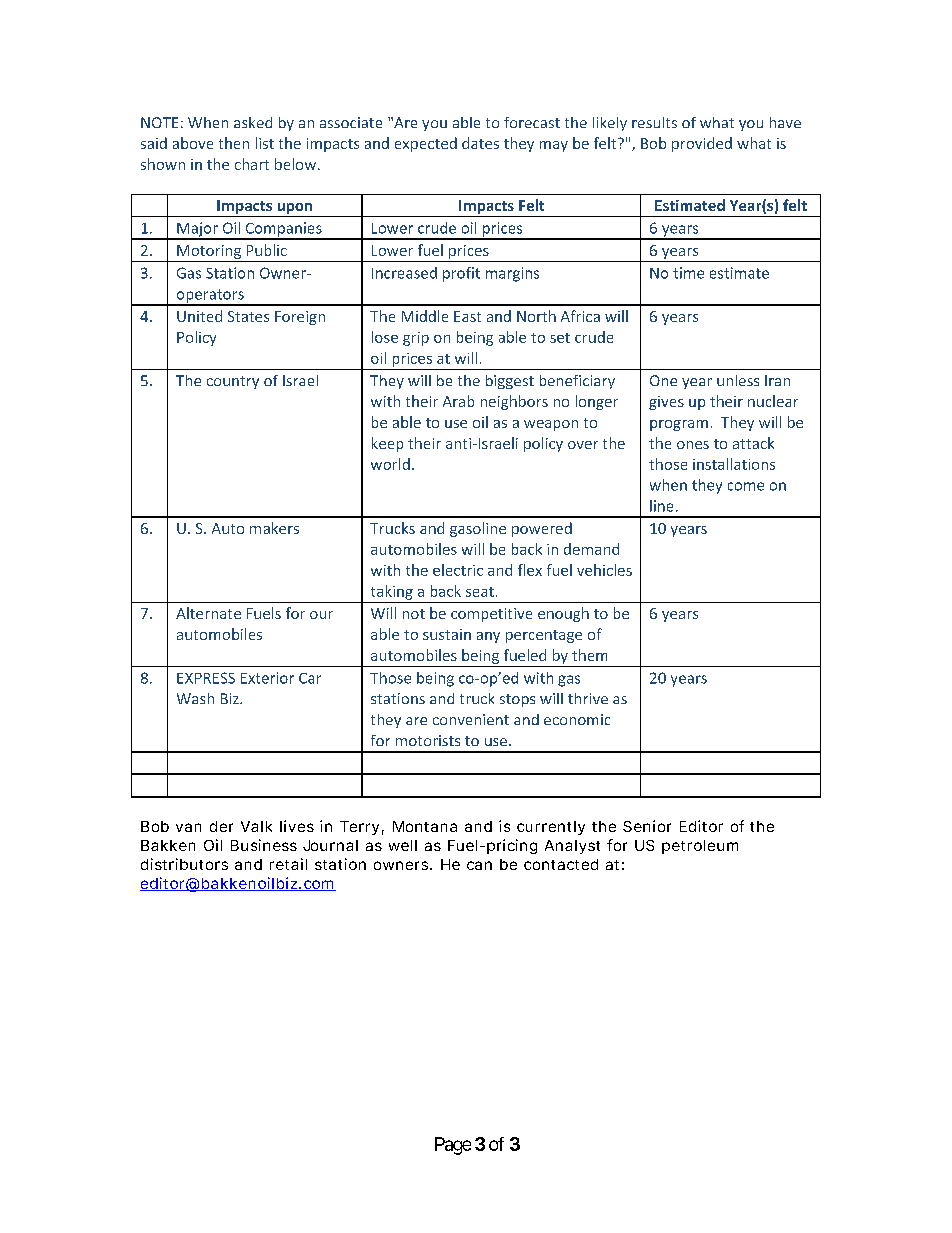 The height and width of the screenshot is (1233, 952). Describe the element at coordinates (488, 637) in the screenshot. I see `any` at that location.
